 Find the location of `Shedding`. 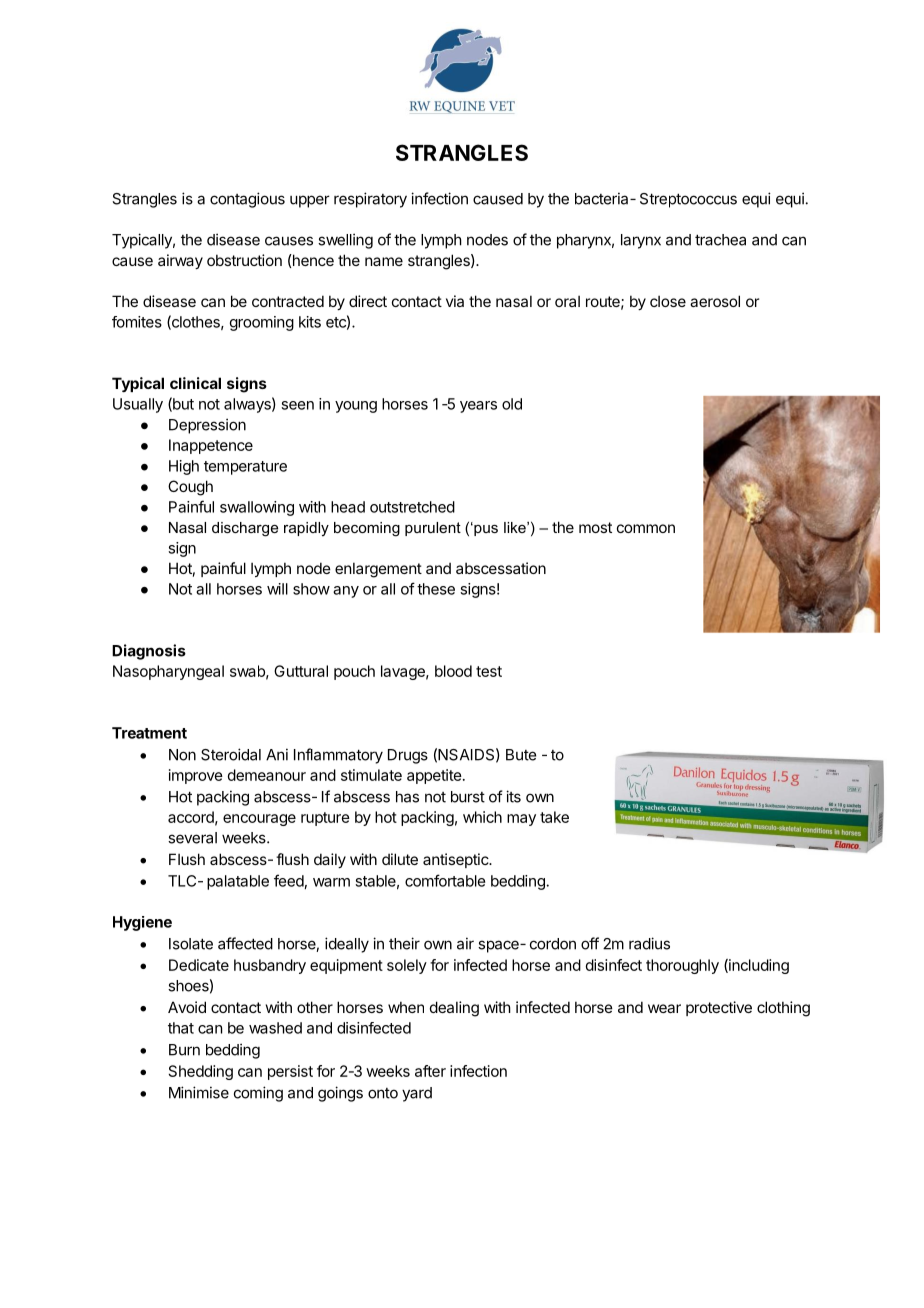

Shedding is located at coordinates (201, 1072).
